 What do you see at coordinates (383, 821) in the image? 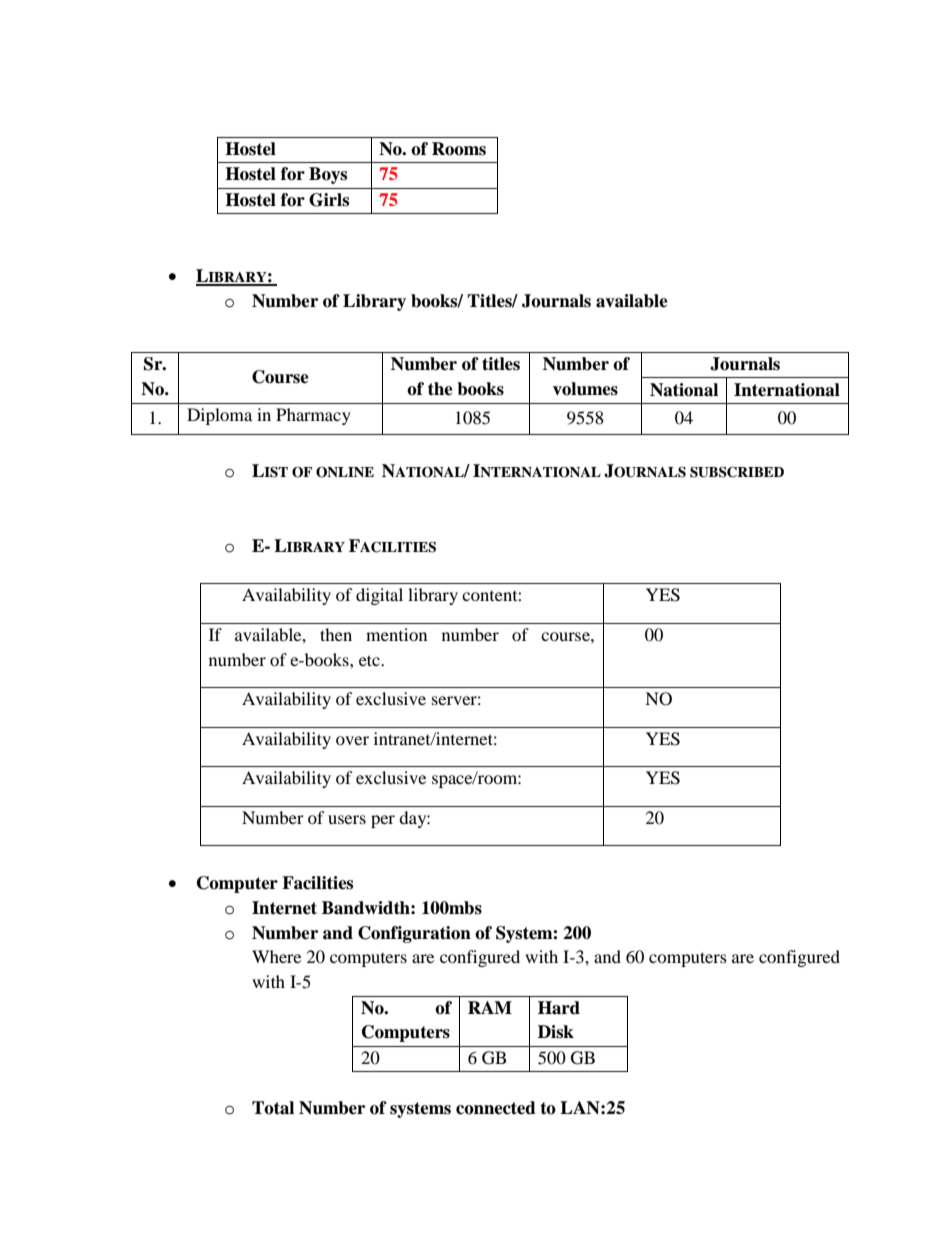
I see `per` at bounding box center [383, 821].
